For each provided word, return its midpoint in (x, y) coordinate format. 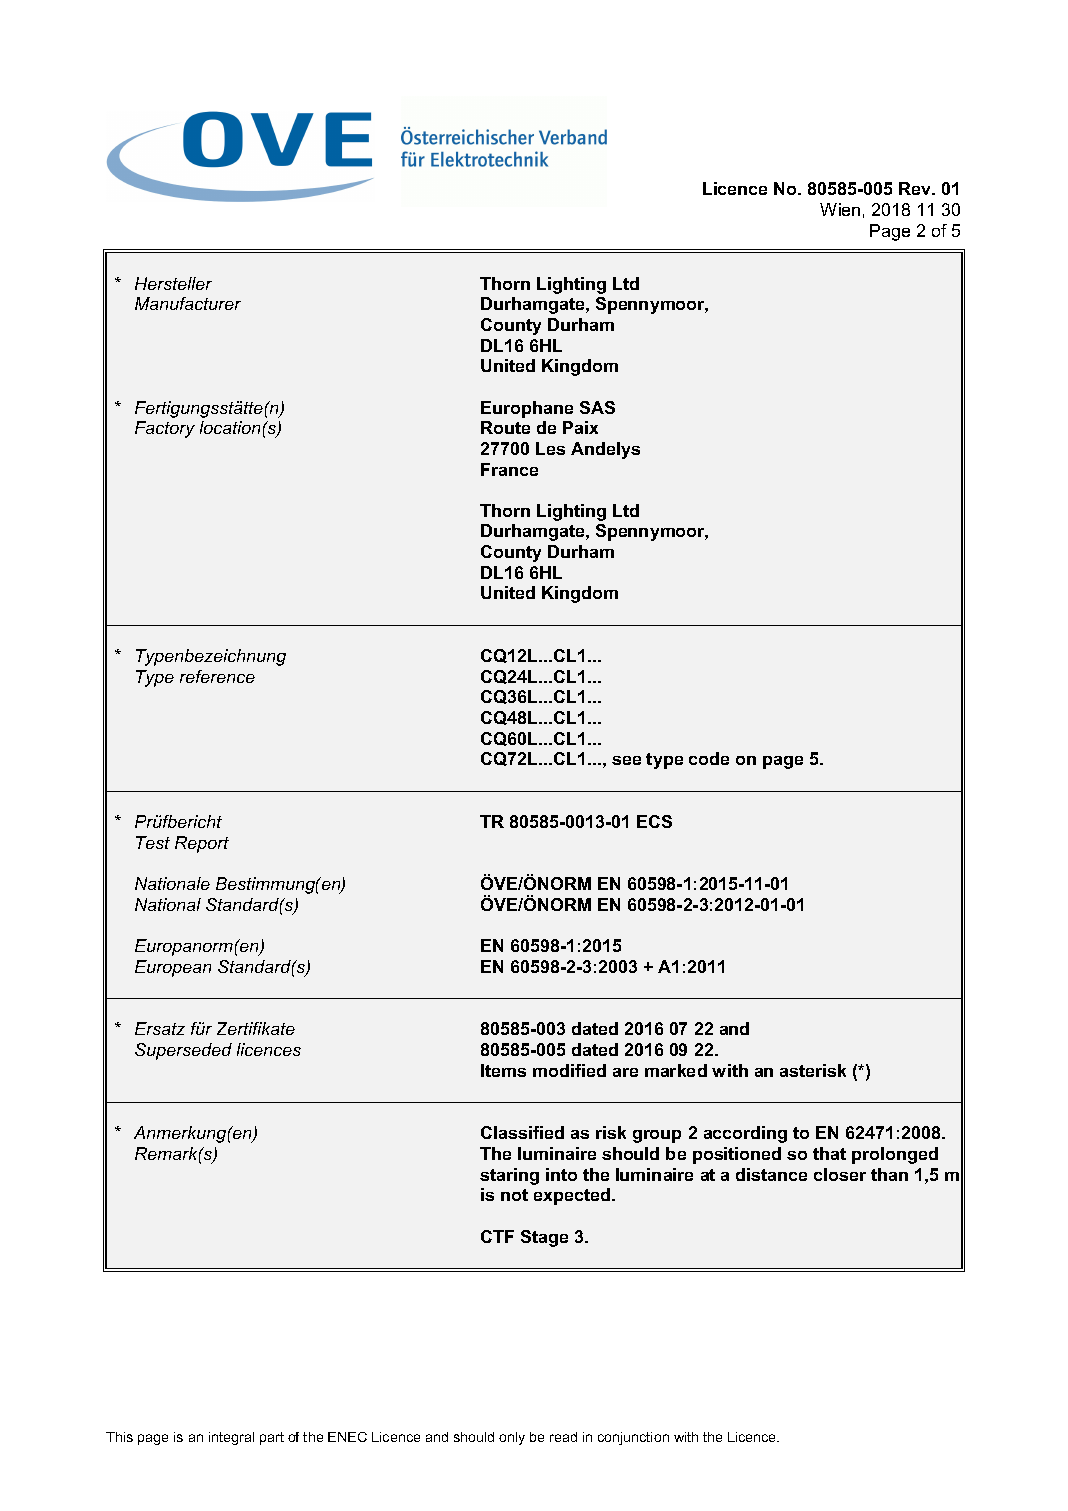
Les (550, 448)
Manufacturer (188, 303)
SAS (597, 407)
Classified (522, 1132)
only (512, 1438)
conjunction (633, 1438)
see (626, 760)
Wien (840, 209)
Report (202, 844)
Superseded (183, 1051)
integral (231, 1438)
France (509, 469)
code (709, 758)
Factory (165, 429)
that (829, 1153)
